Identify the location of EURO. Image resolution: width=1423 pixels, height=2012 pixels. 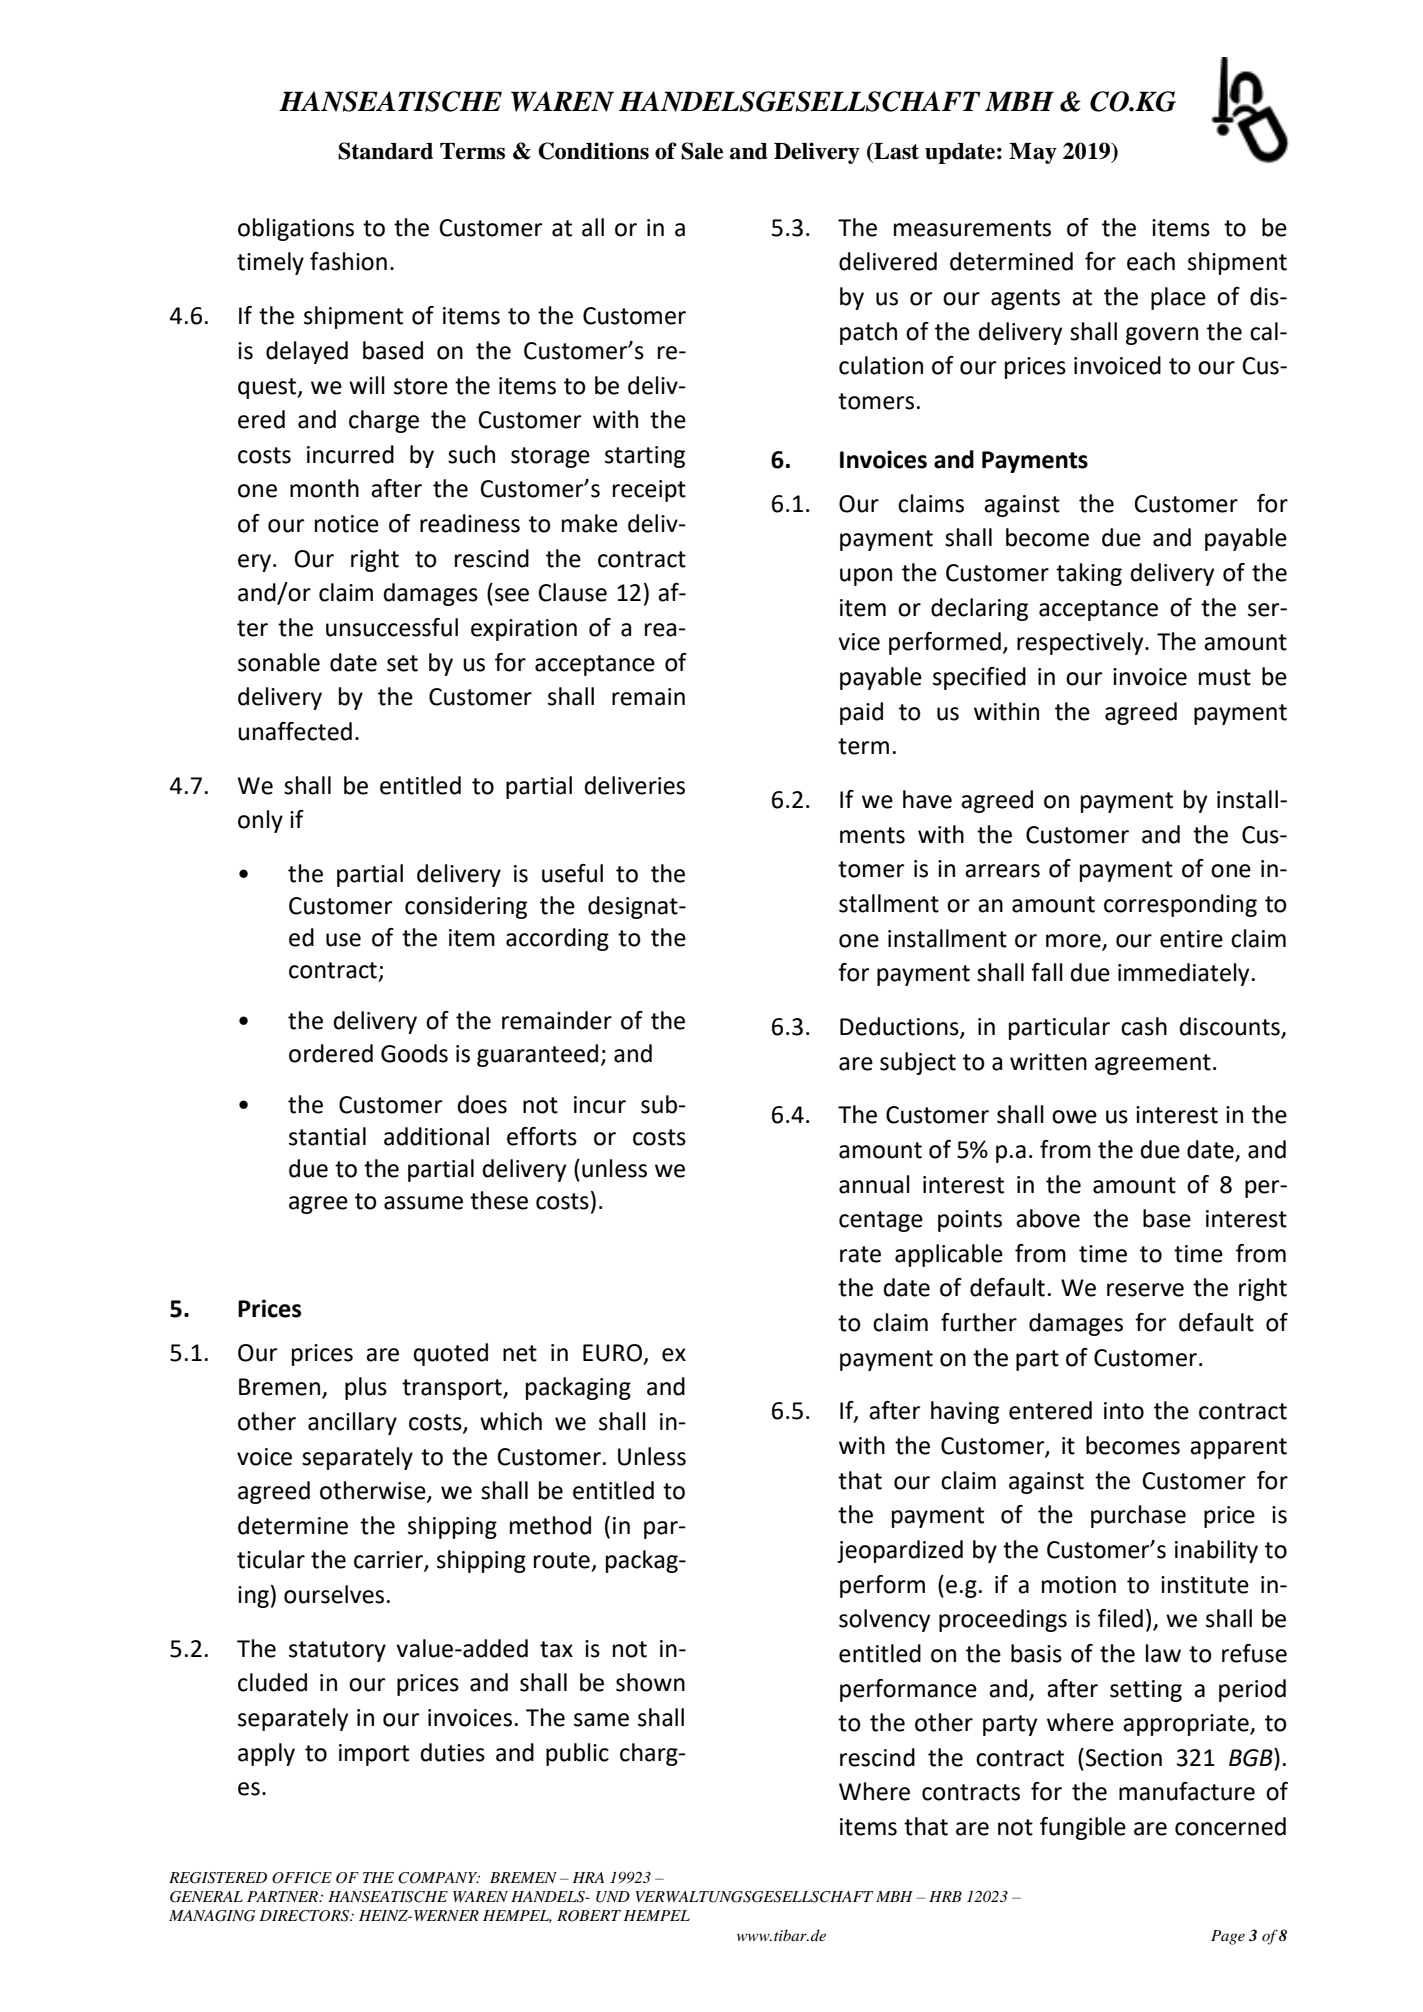
(612, 1353).
